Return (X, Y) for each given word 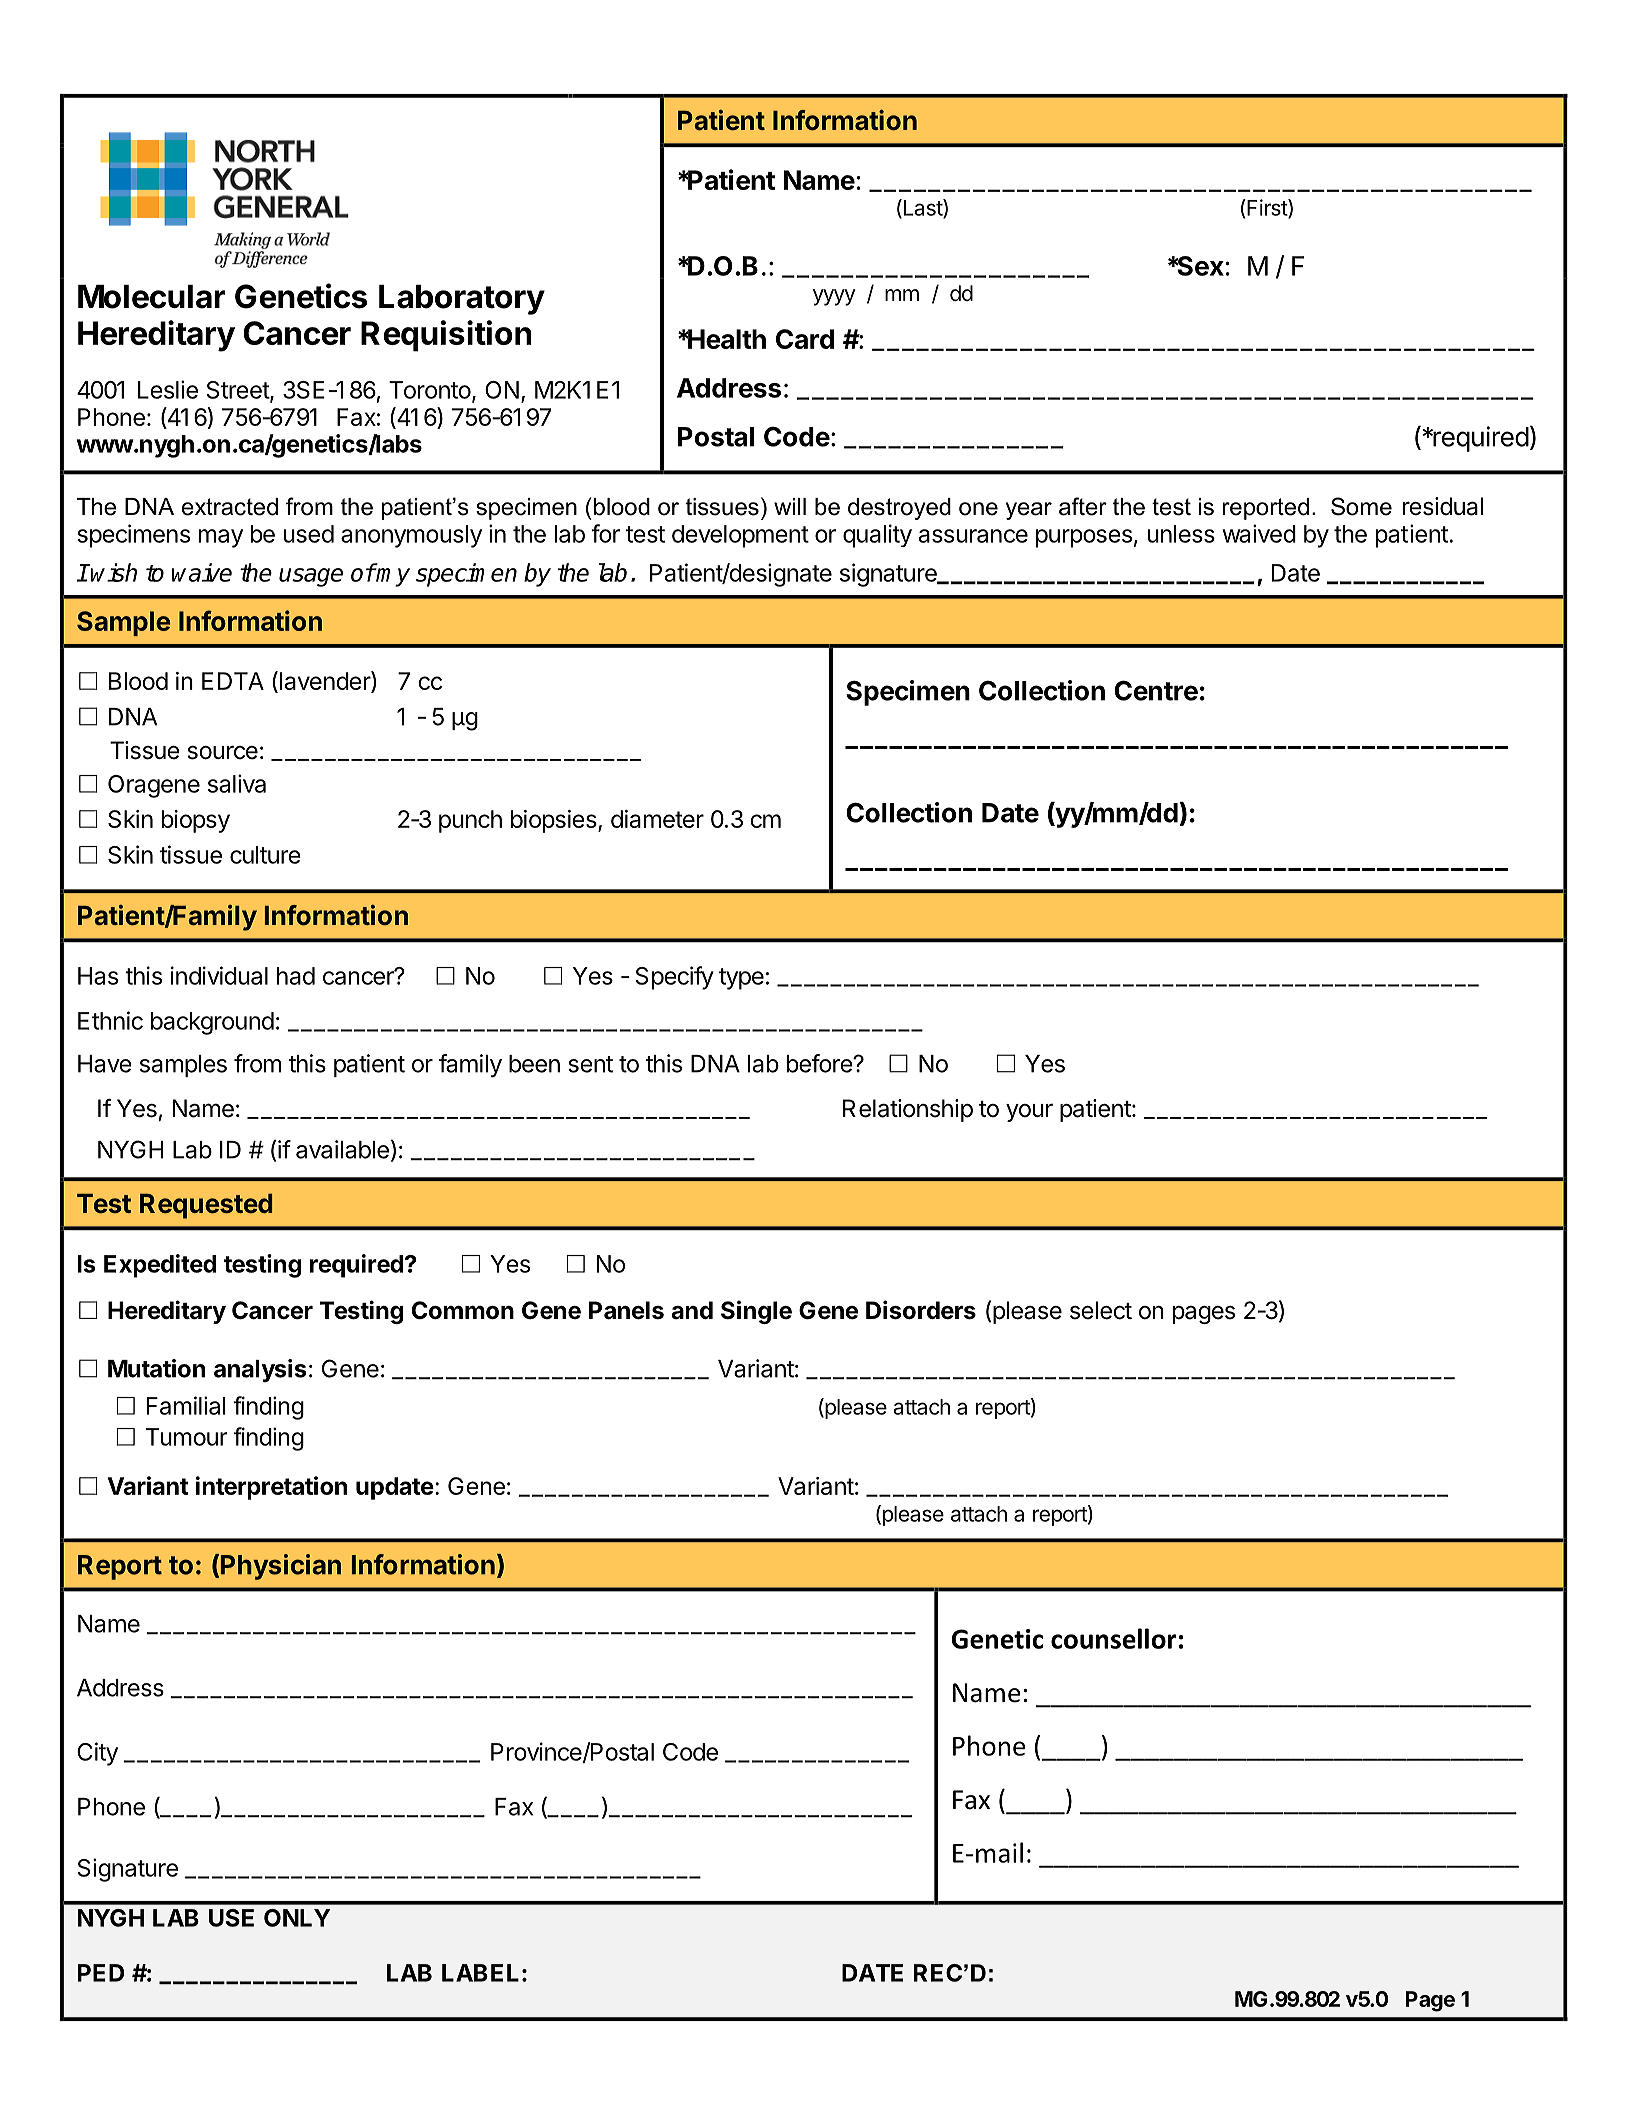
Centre (1156, 690)
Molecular (151, 297)
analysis (260, 1370)
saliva (237, 783)
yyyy (834, 297)
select (1101, 1310)
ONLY (297, 1918)
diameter (657, 819)
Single (756, 1312)
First (1267, 208)
